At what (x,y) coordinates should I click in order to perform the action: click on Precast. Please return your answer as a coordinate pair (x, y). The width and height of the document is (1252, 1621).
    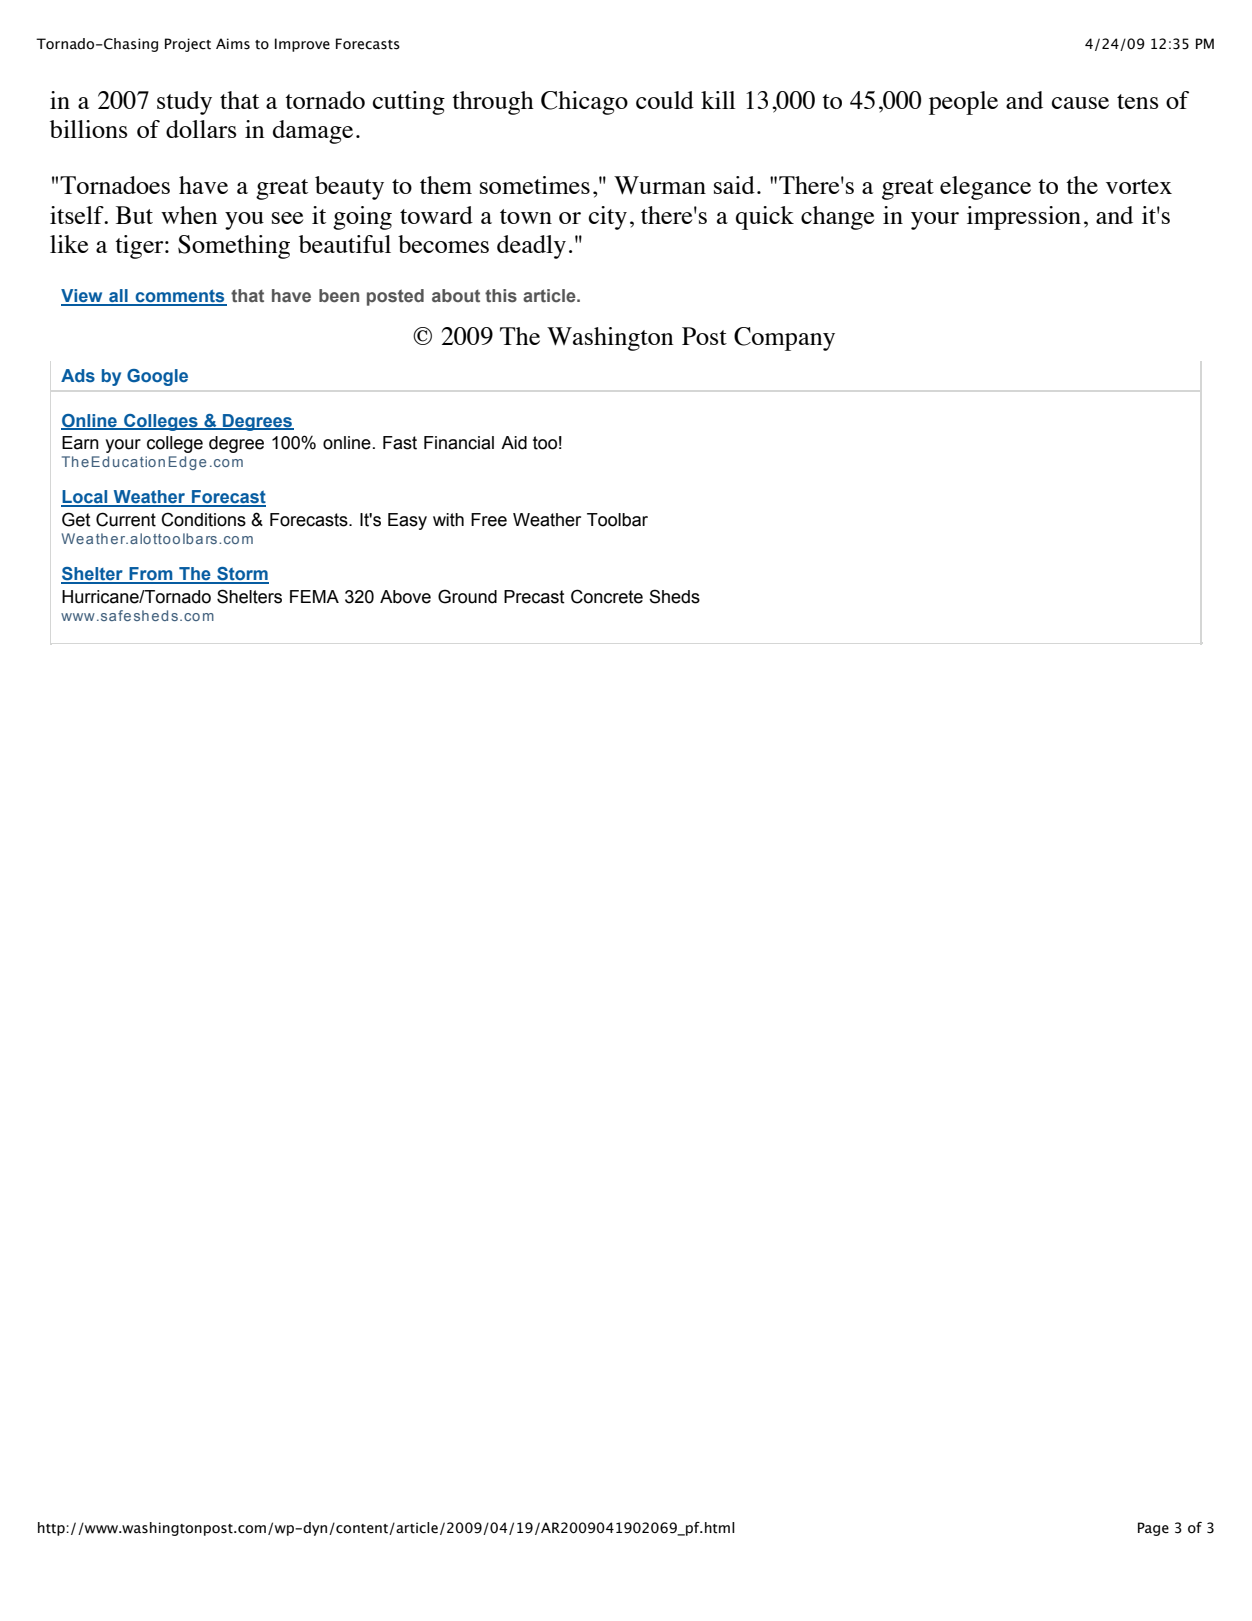
    Looking at the image, I should click on (534, 597).
